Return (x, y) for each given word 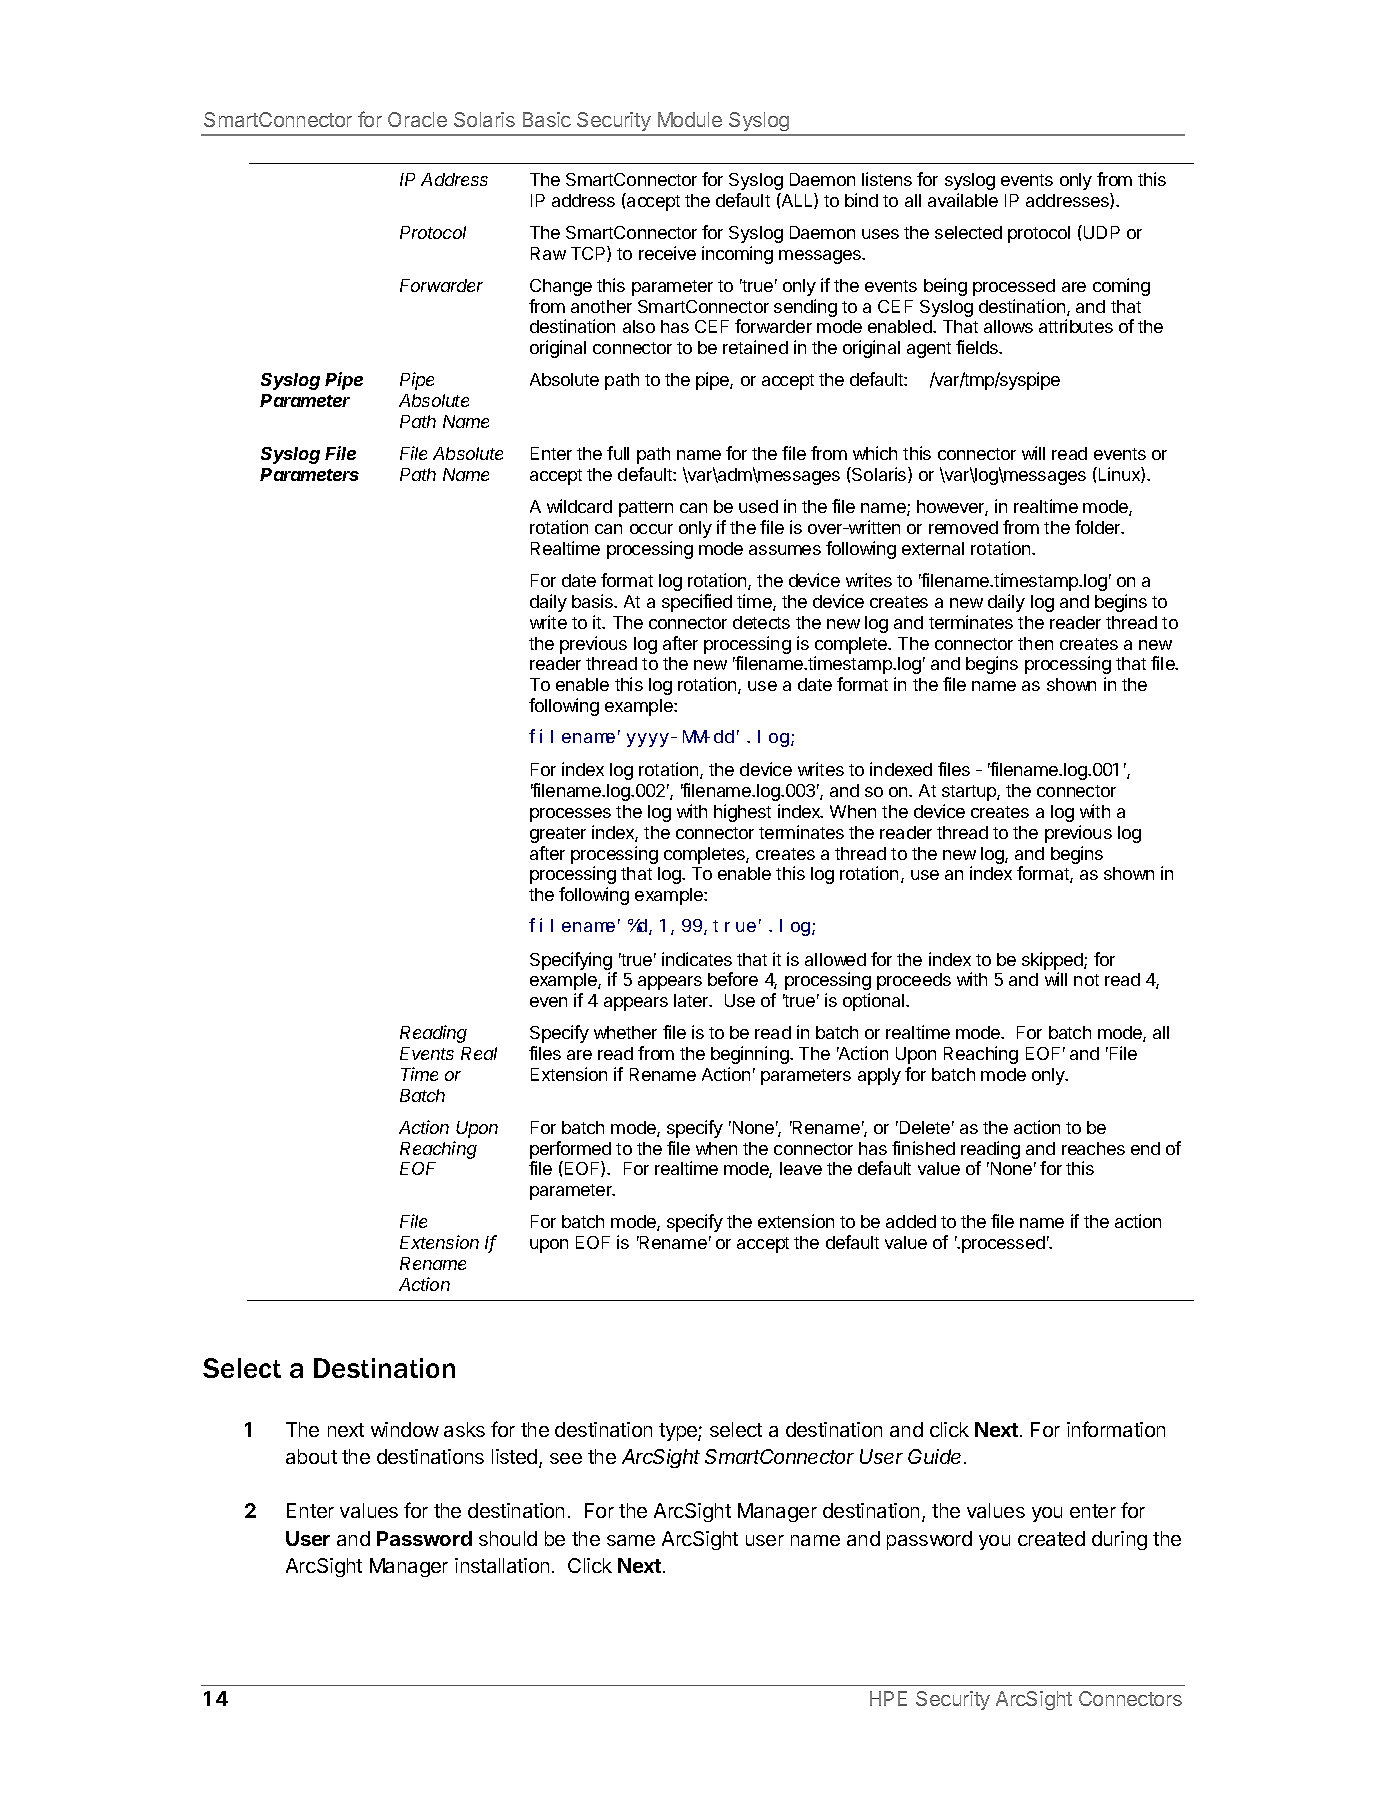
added (911, 1221)
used (758, 506)
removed (963, 527)
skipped (1053, 961)
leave (801, 1168)
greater (558, 835)
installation (502, 1565)
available (963, 200)
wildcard (579, 506)
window (405, 1429)
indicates (697, 959)
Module (690, 119)
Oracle (417, 119)
